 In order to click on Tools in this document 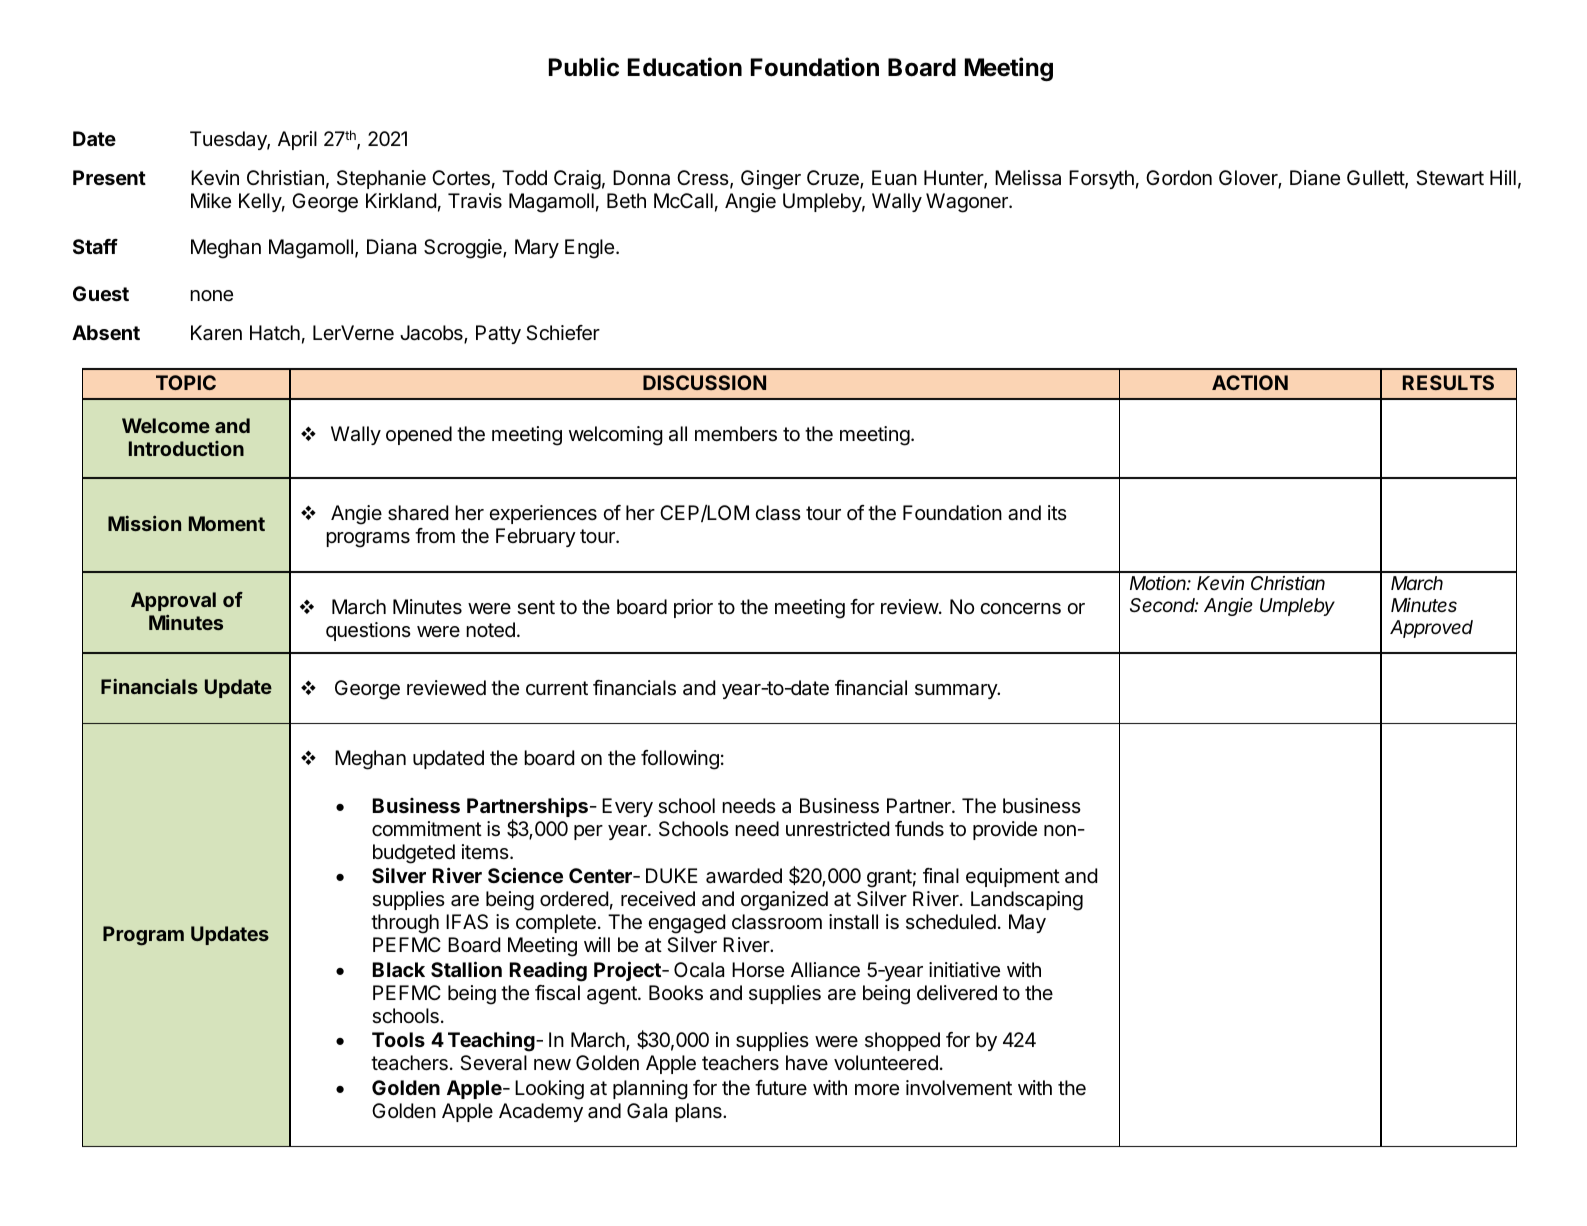, I will do `click(398, 1039)`.
